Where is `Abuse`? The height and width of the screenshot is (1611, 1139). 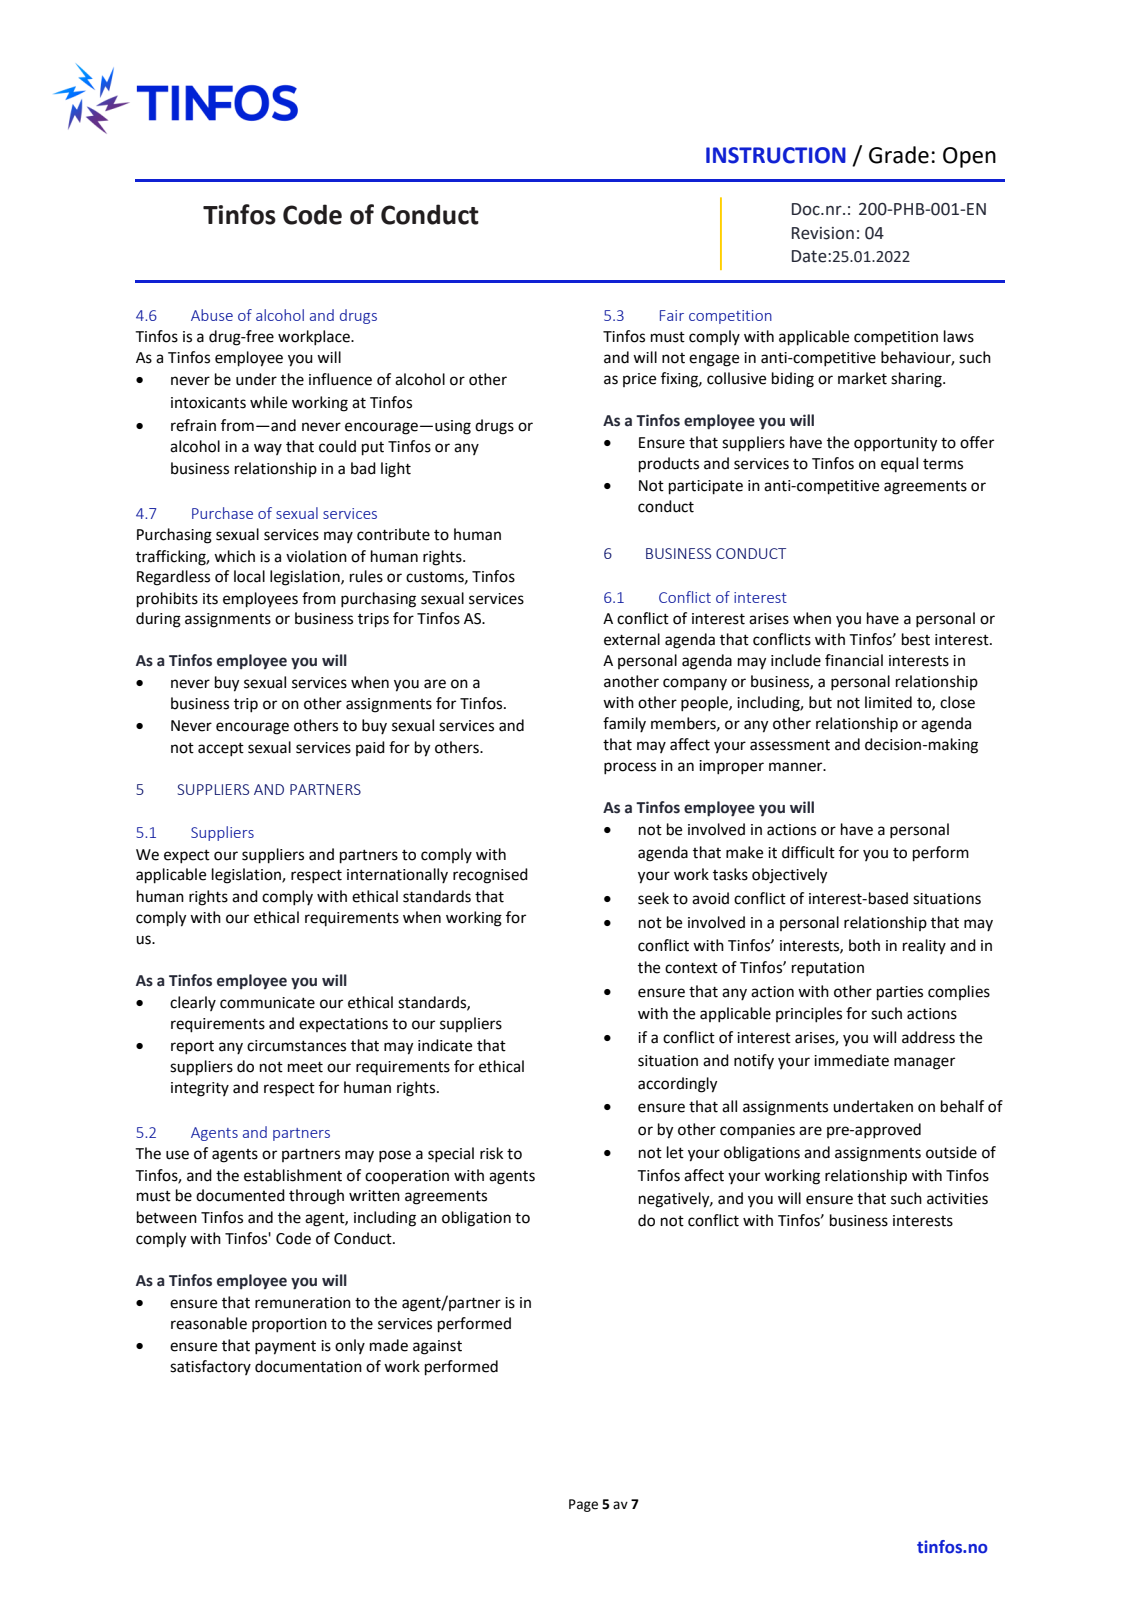
Abuse is located at coordinates (212, 315).
